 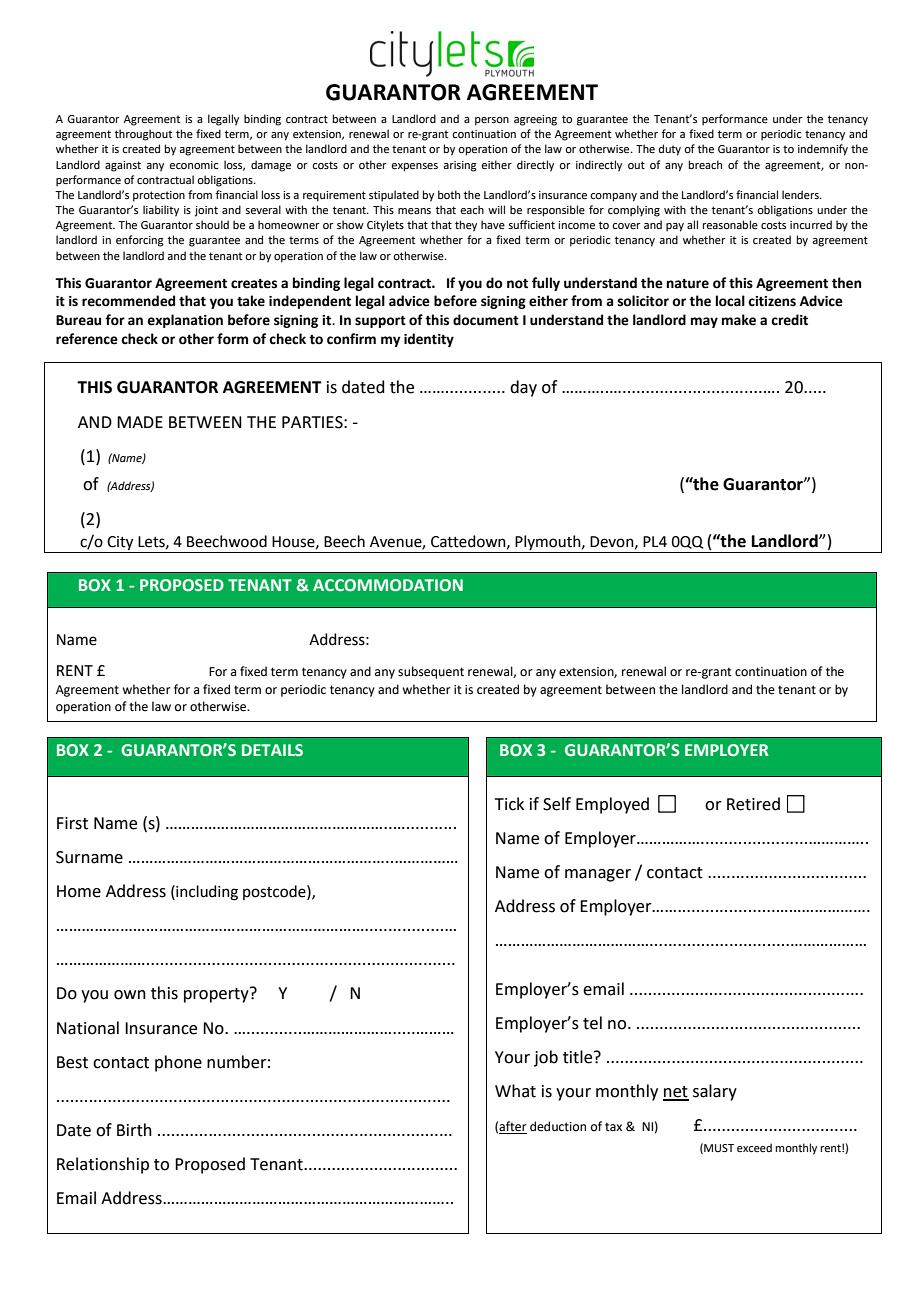 I want to click on Tick, so click(x=509, y=804).
